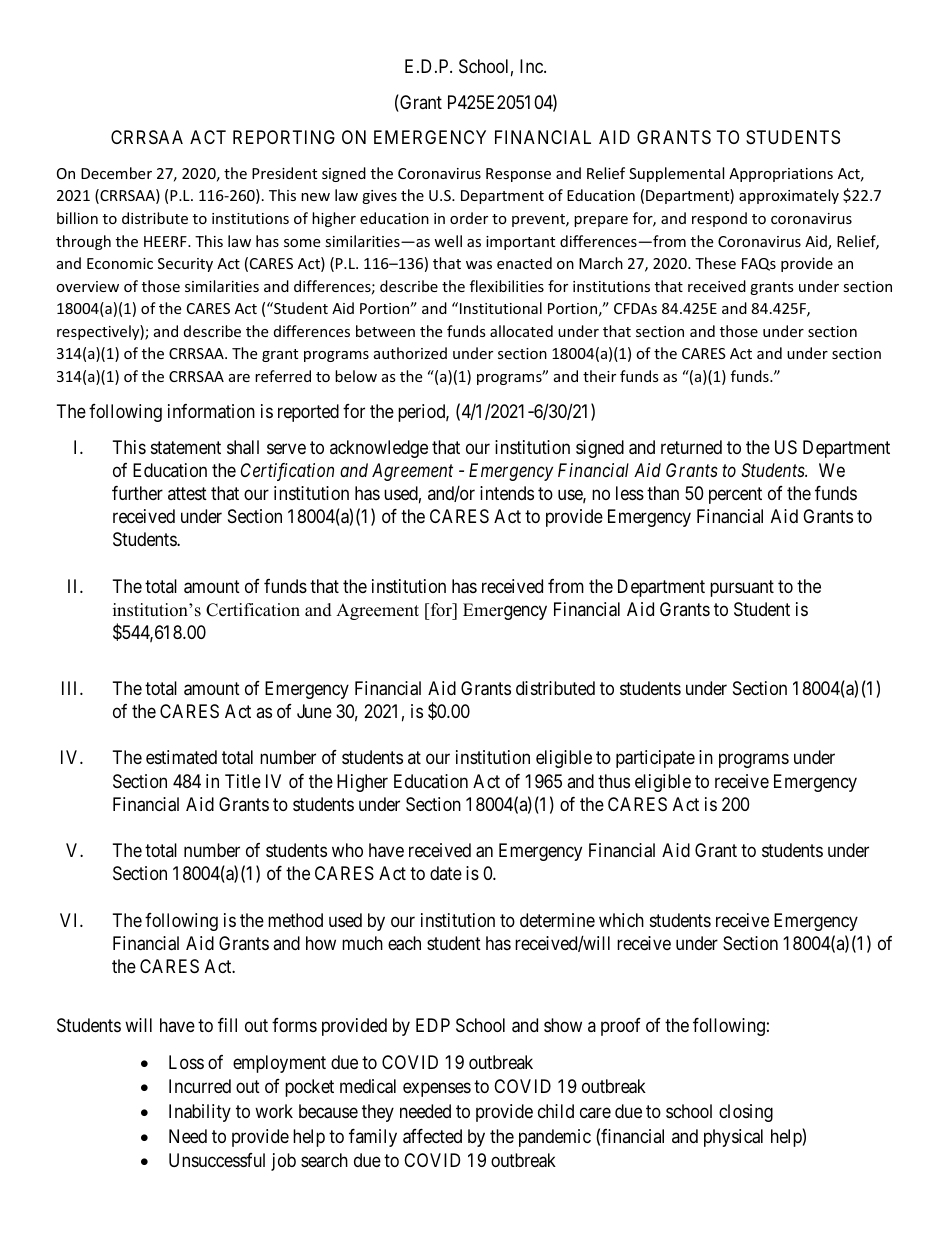  I want to click on gives, so click(379, 197).
